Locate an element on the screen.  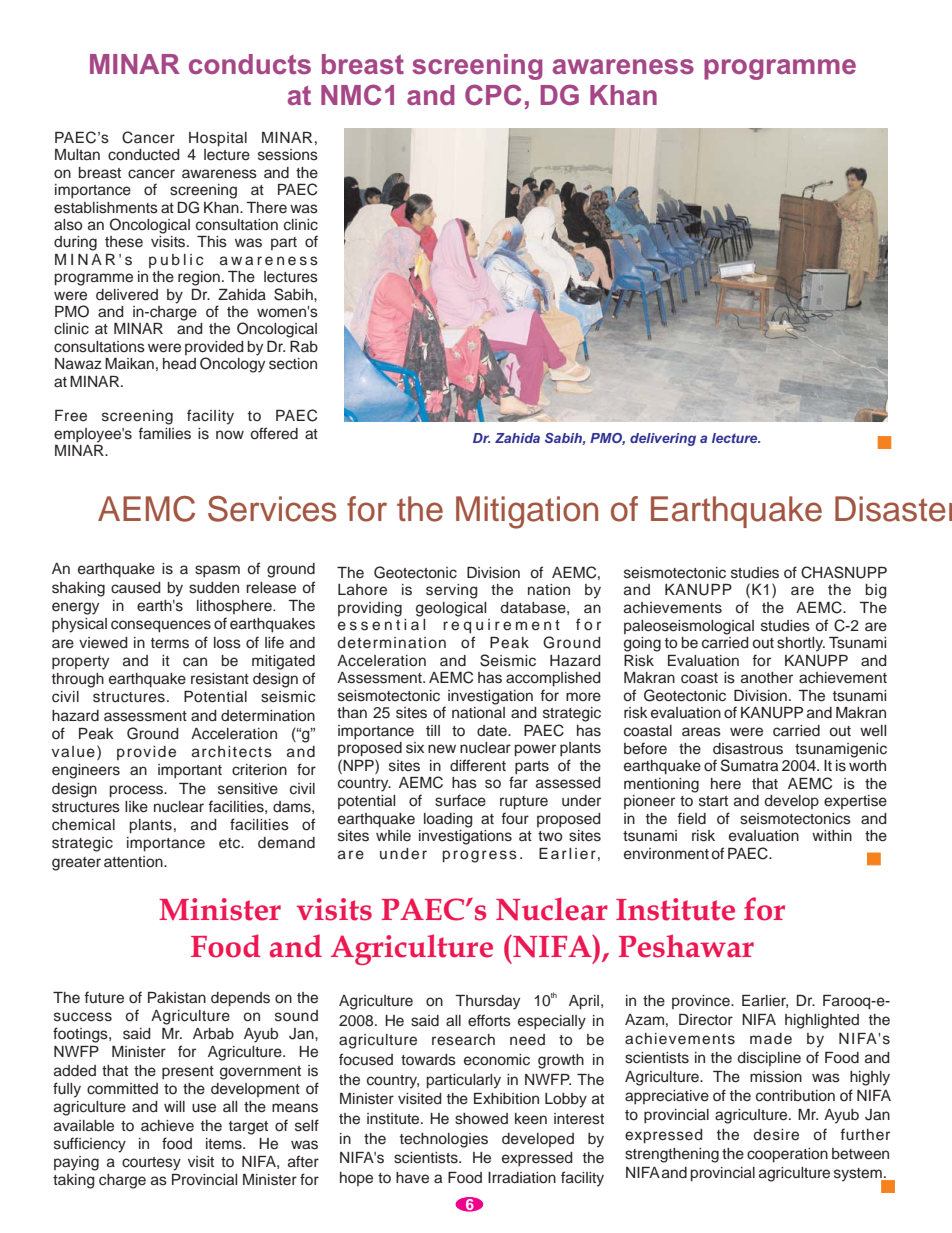
courtesy is located at coordinates (151, 1164).
